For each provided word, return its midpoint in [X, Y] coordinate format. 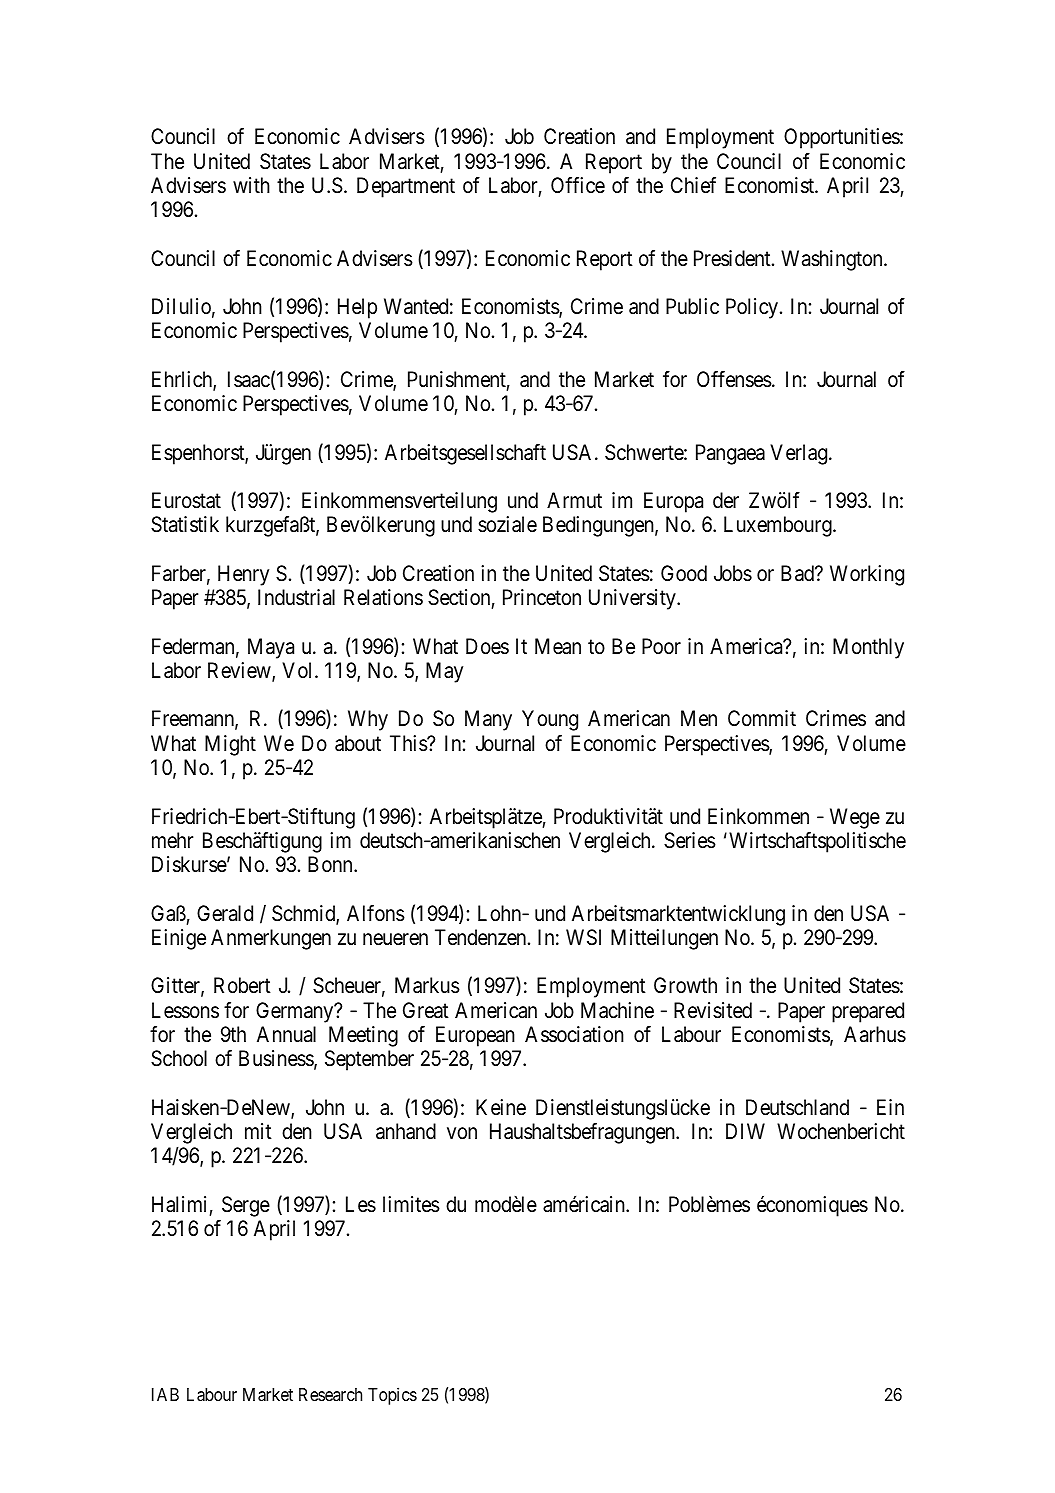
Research [330, 1394]
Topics [392, 1396]
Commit [762, 718]
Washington [833, 260]
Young [550, 720]
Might [230, 745]
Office [578, 185]
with [251, 185]
